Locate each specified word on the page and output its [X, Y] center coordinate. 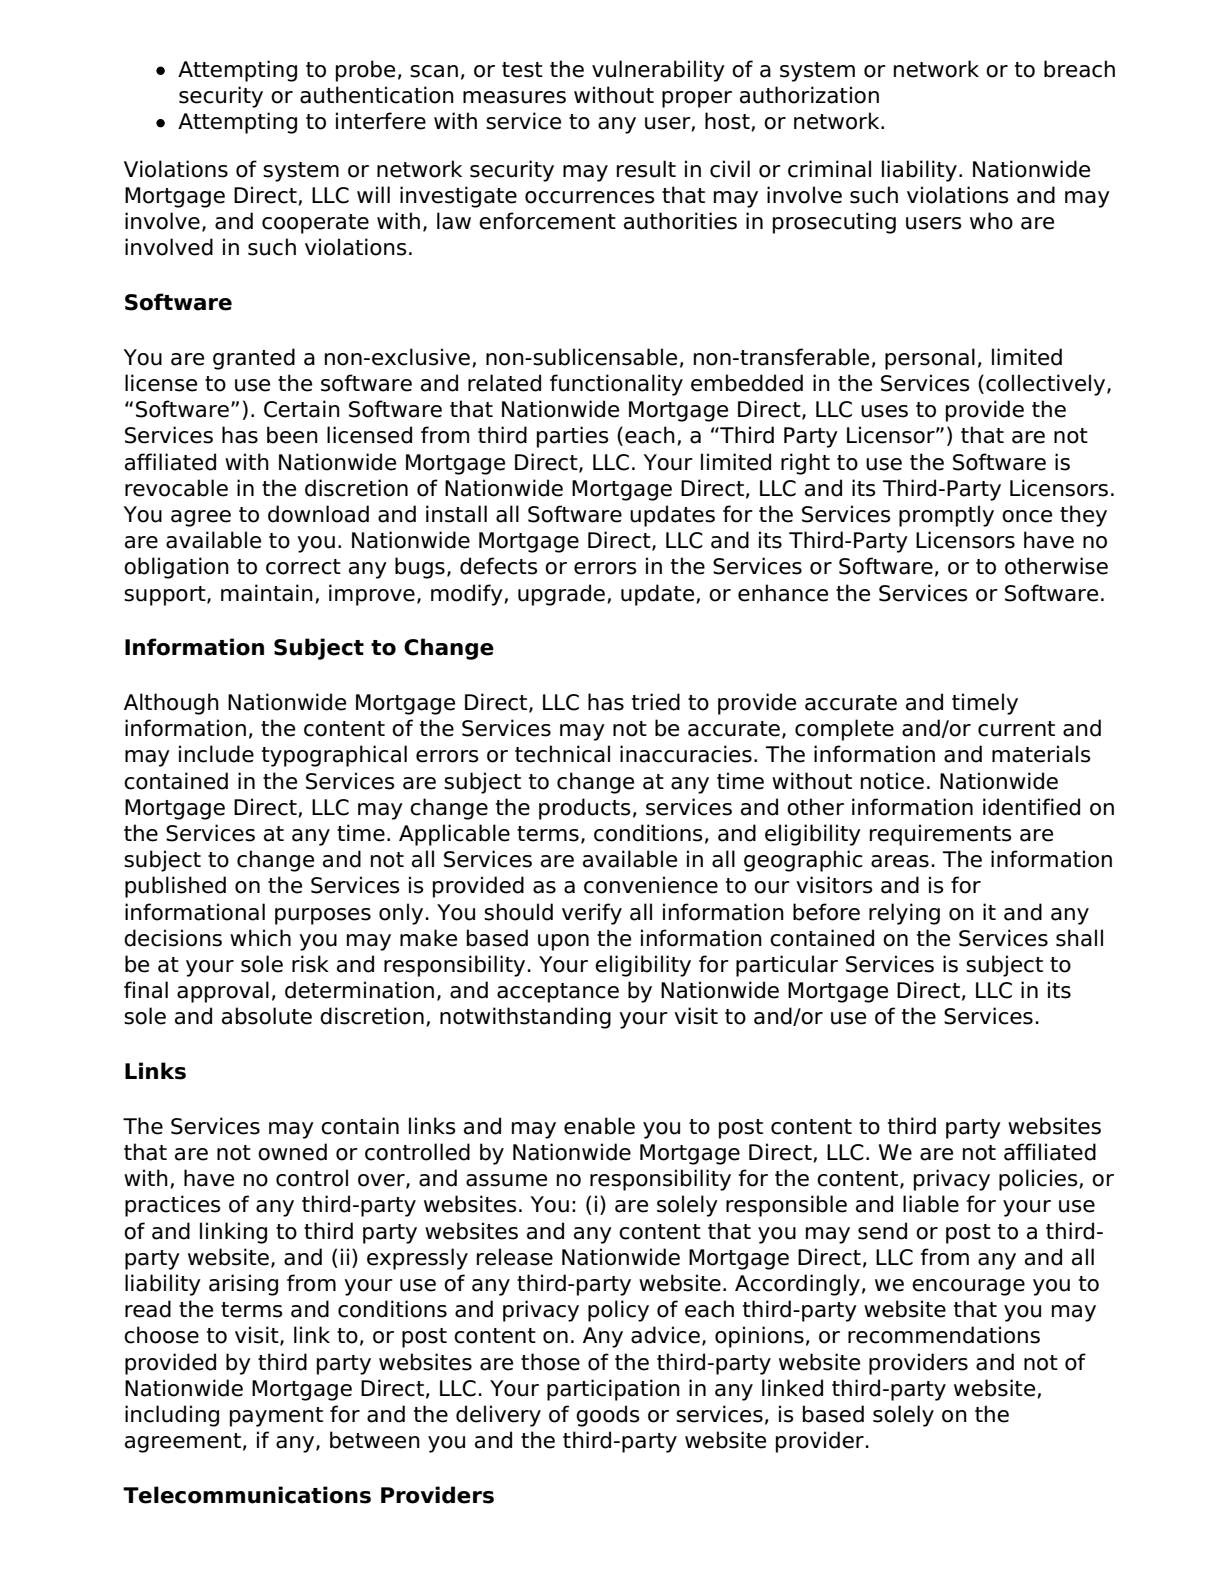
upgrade [563, 595]
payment [276, 1417]
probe [365, 71]
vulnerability [658, 71]
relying [904, 914]
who [991, 221]
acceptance [558, 993]
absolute [267, 1016]
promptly [946, 516]
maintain [267, 593]
